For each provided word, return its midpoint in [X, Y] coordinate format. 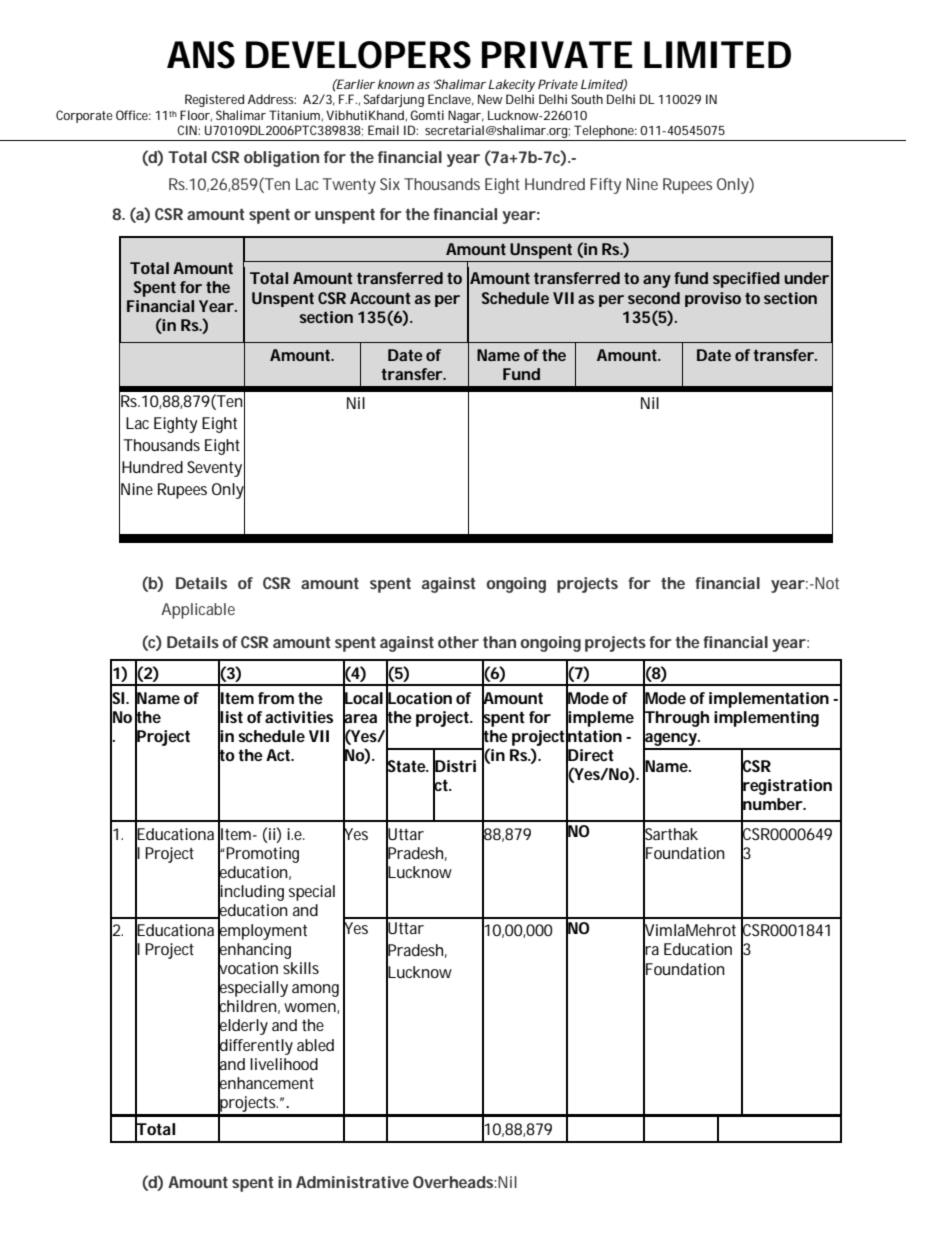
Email [383, 130]
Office [133, 115]
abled [315, 1045]
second [654, 298]
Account [380, 298]
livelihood [284, 1064]
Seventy [216, 468]
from [276, 698]
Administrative [352, 1182]
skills [301, 968]
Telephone [605, 133]
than [499, 642]
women [311, 1008]
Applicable [198, 611]
